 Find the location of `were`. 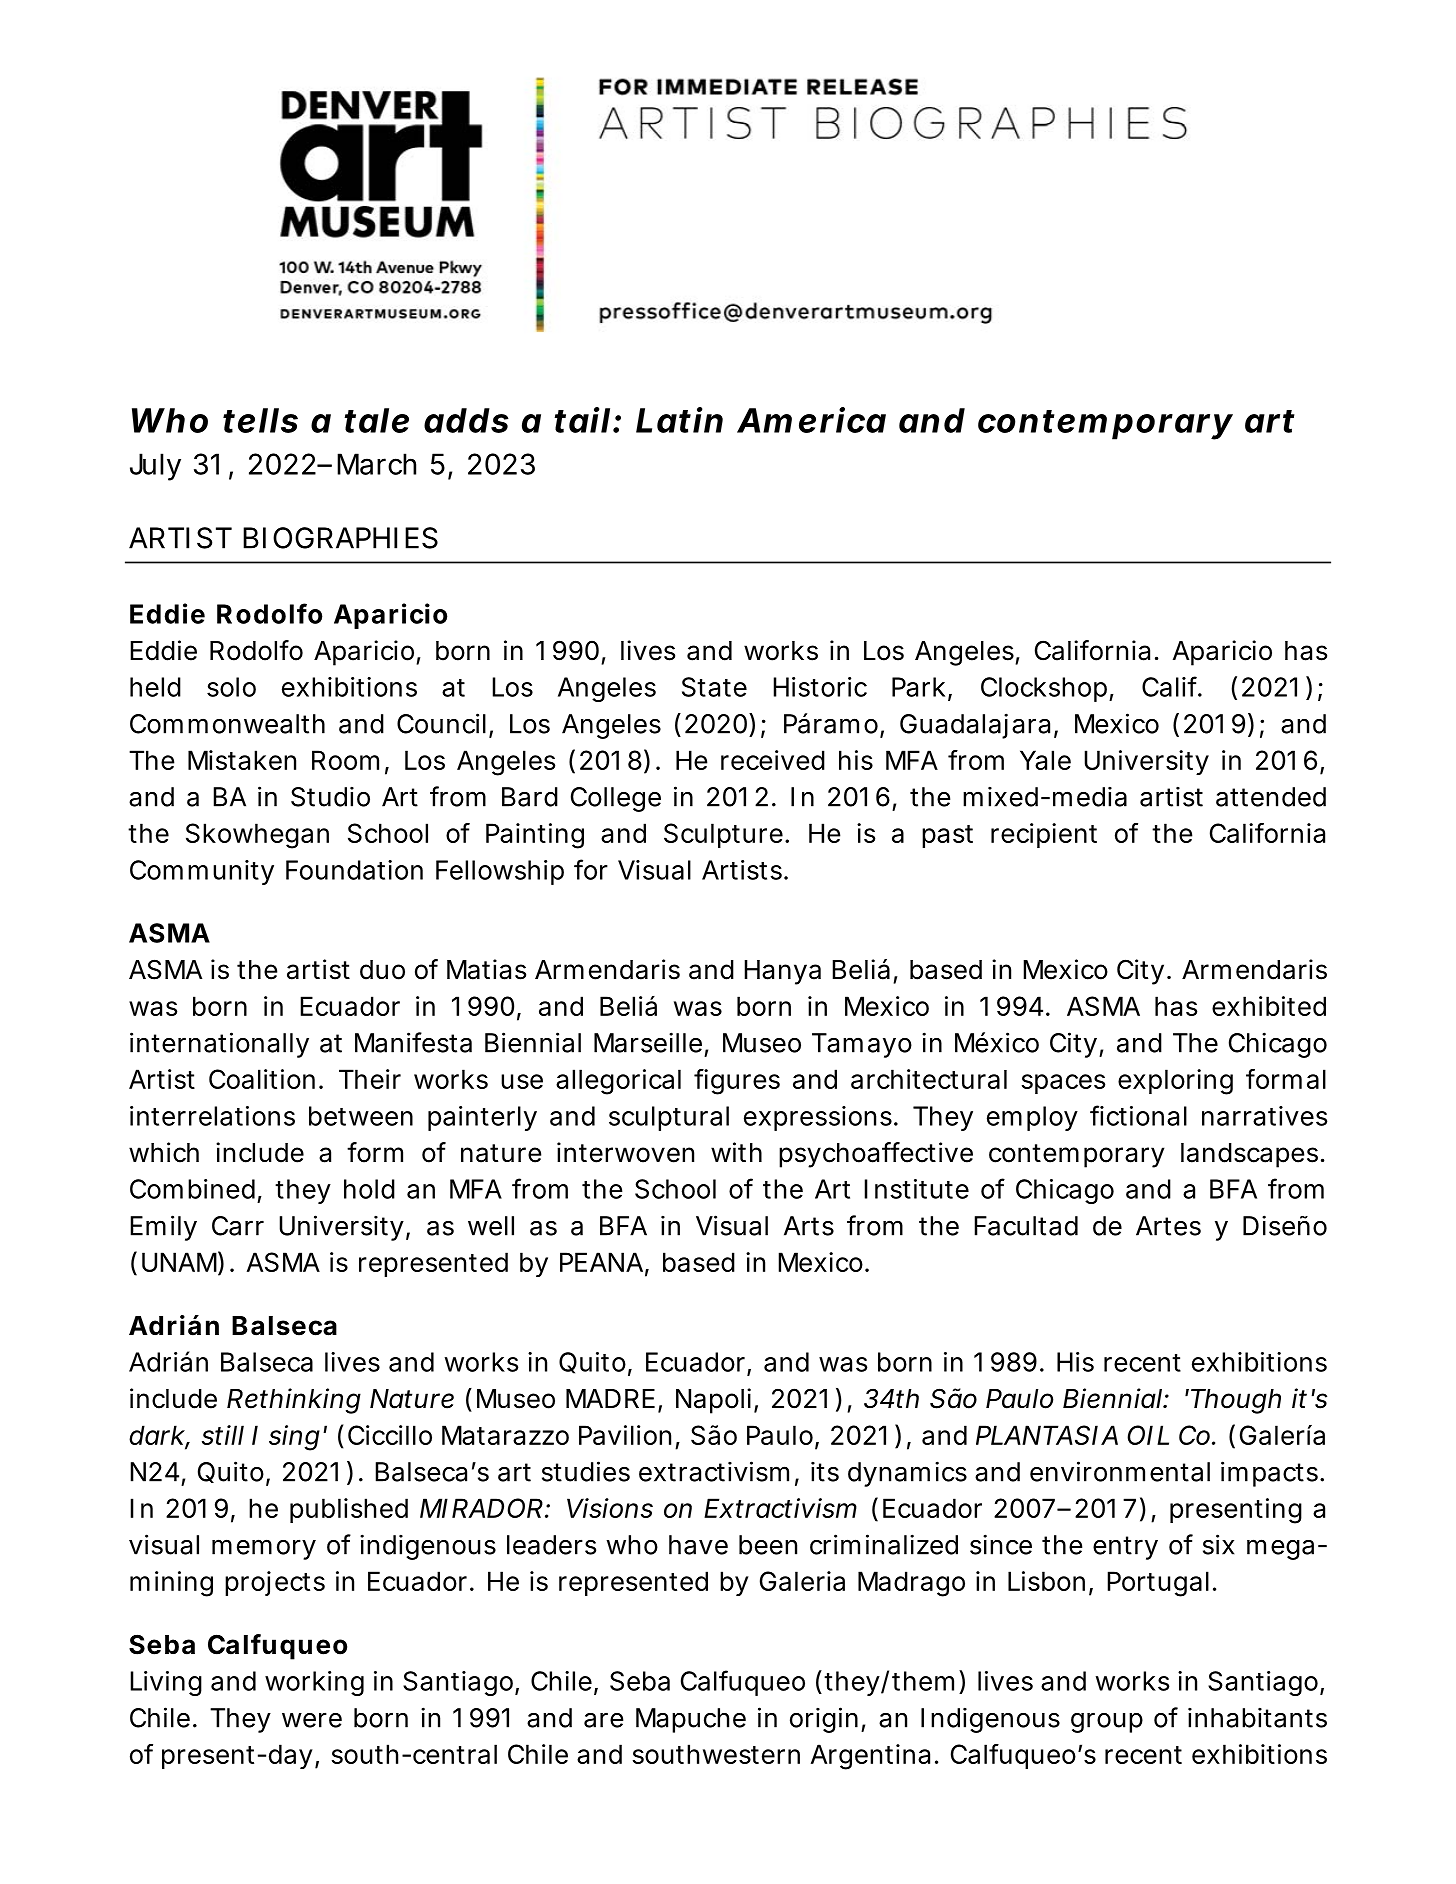

were is located at coordinates (312, 1720).
